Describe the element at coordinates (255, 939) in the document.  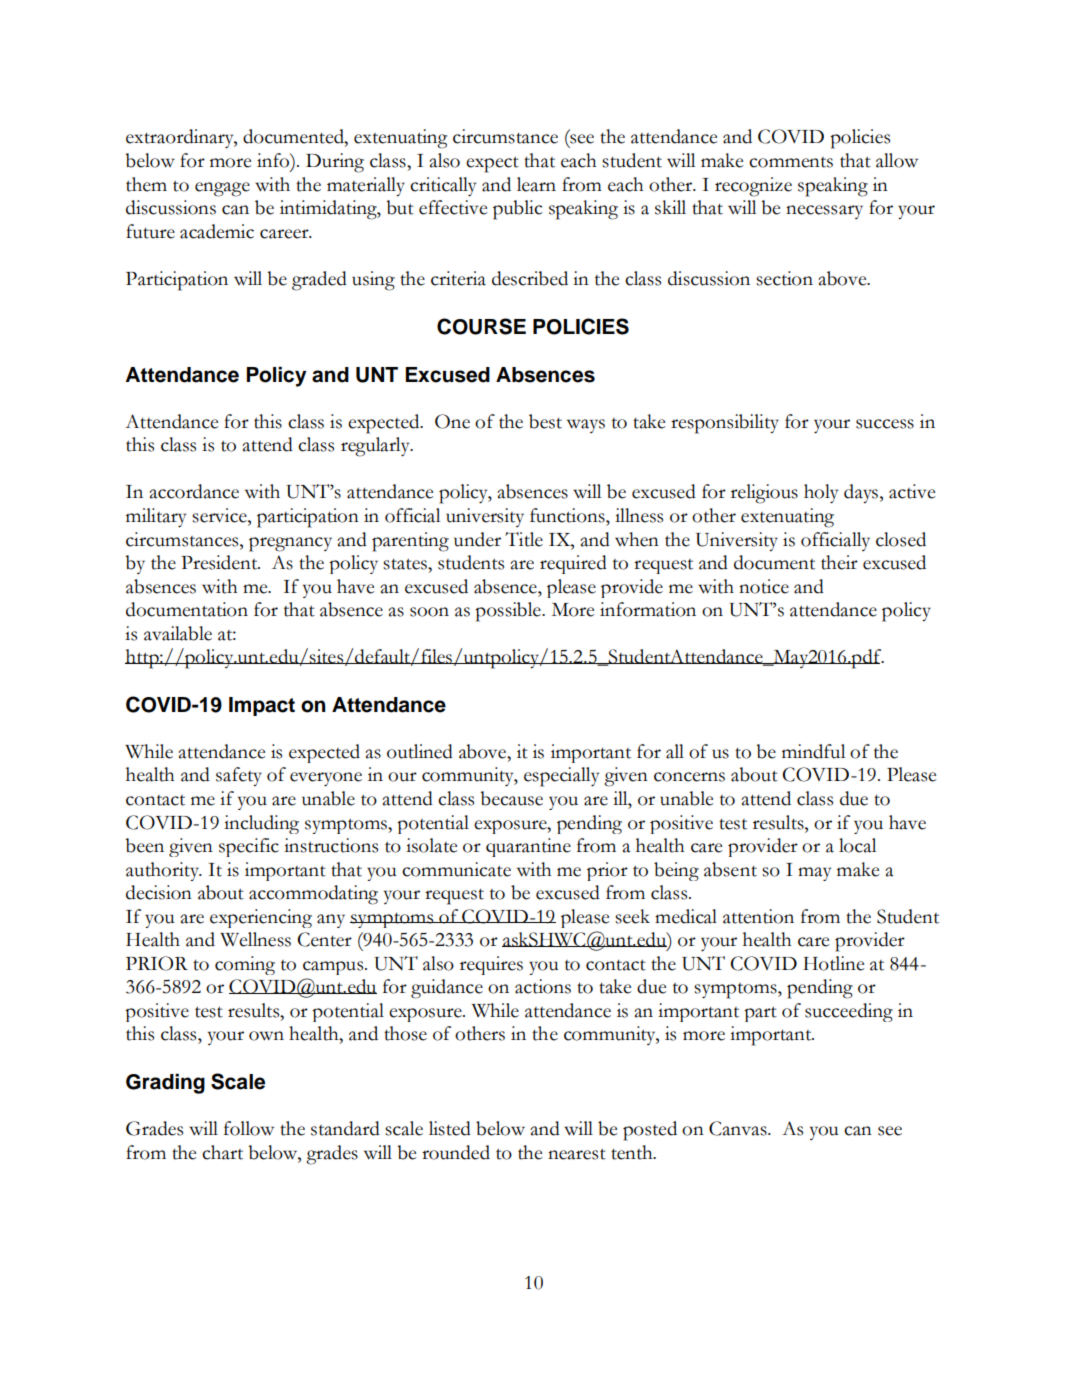
I see `Wellness` at that location.
